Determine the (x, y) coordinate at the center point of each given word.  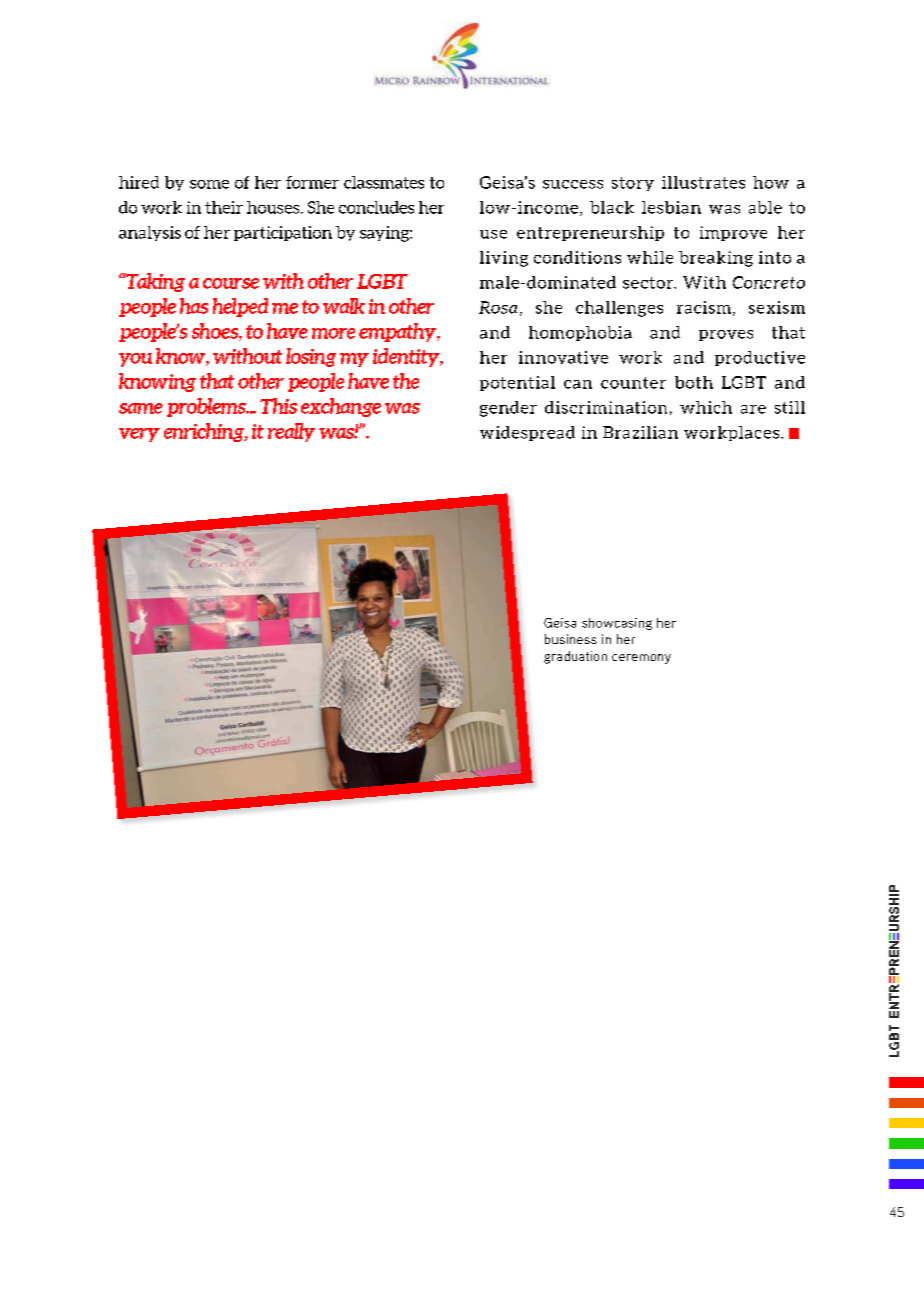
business (571, 639)
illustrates (703, 182)
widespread (527, 433)
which (706, 407)
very (139, 435)
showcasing (617, 624)
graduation (575, 657)
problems (207, 407)
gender (508, 409)
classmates (384, 182)
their (224, 207)
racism (704, 307)
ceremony (641, 659)
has (194, 306)
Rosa (498, 307)
